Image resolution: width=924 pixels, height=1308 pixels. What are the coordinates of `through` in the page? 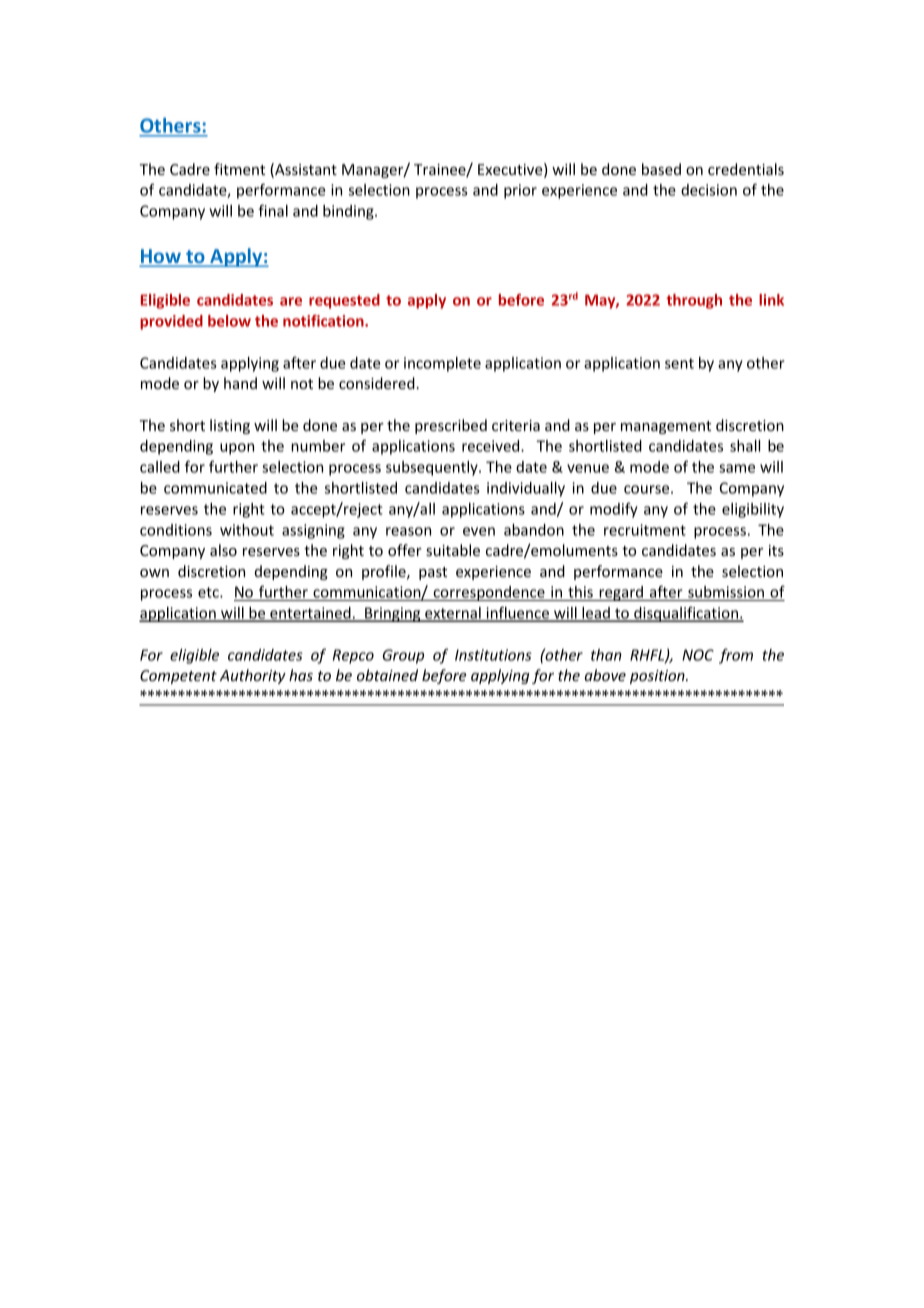 It's located at (694, 301).
